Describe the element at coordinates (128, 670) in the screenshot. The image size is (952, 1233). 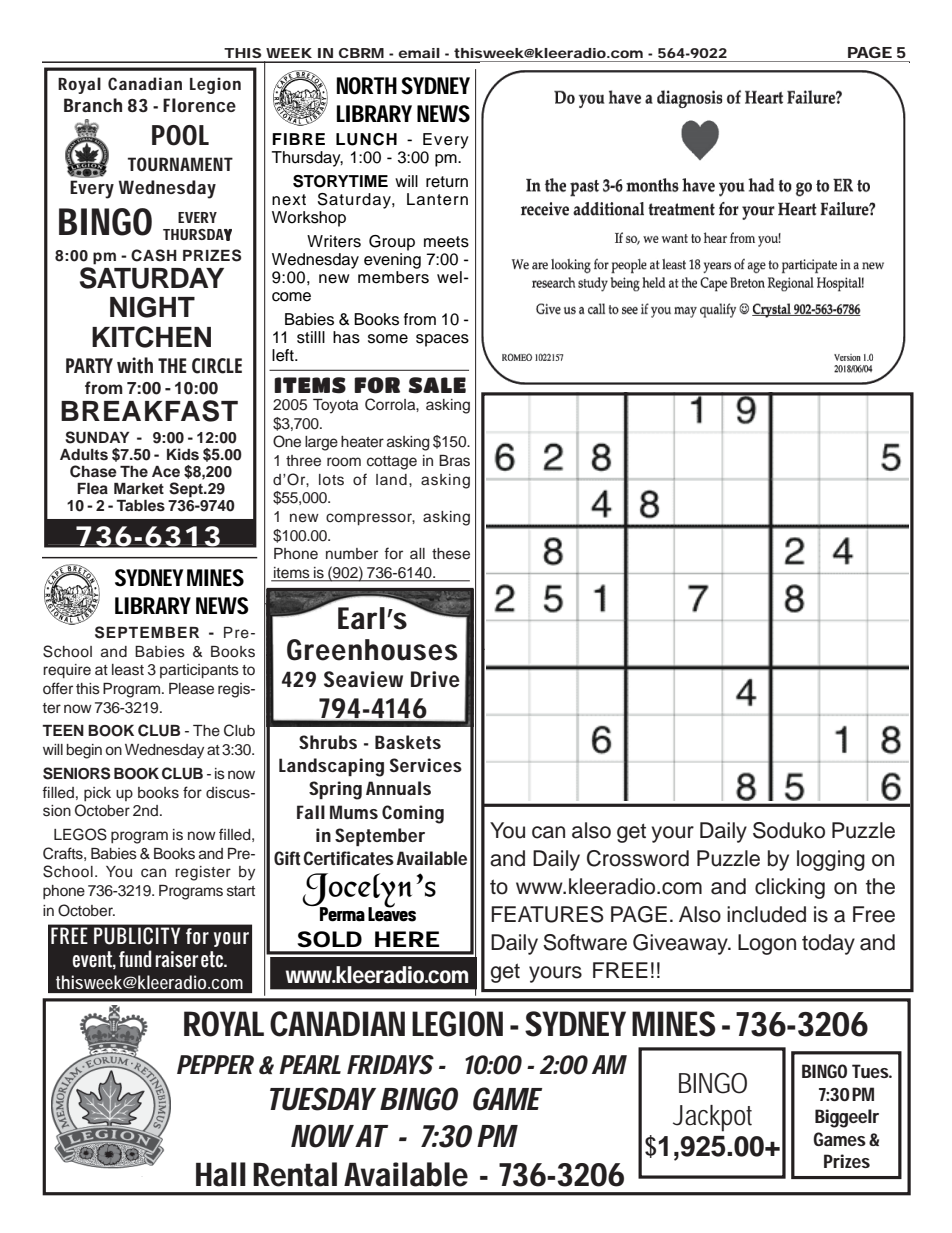
I see `least` at that location.
